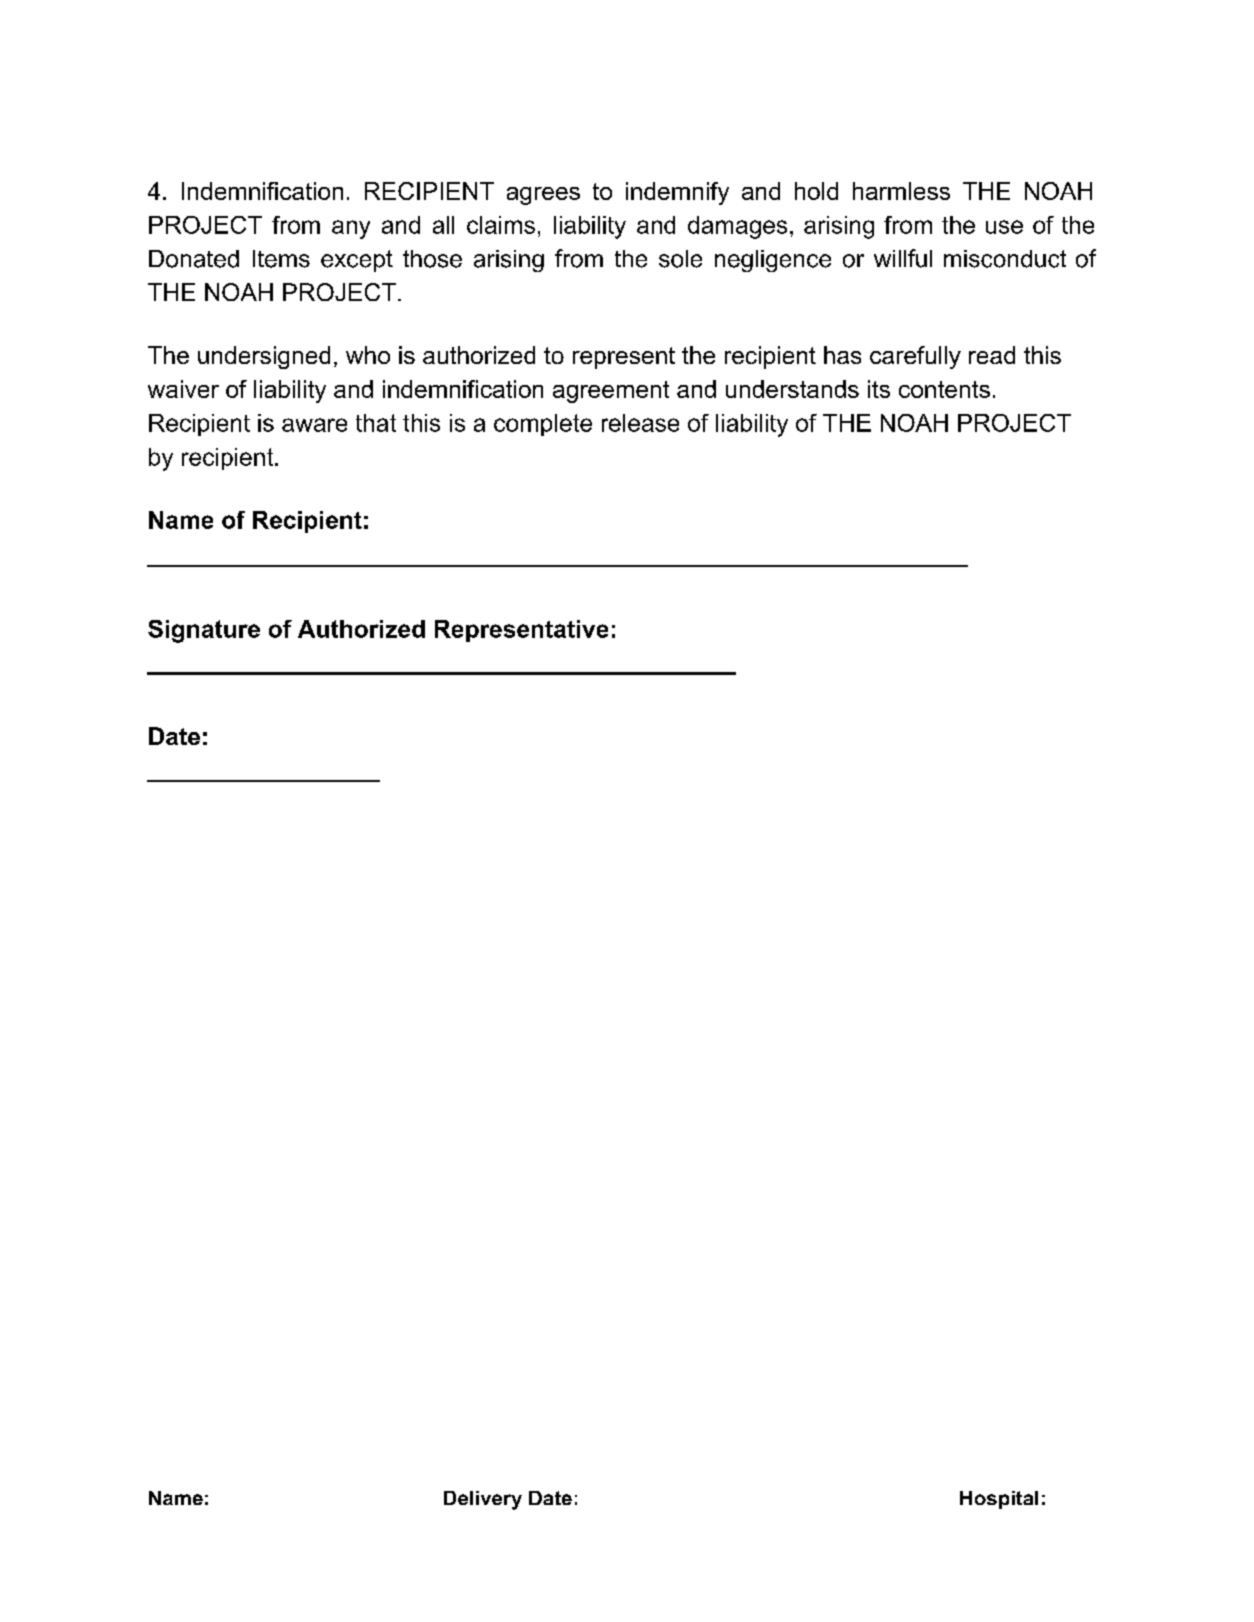 This screenshot has height=1622, width=1254. Describe the element at coordinates (543, 425) in the screenshot. I see `complete` at that location.
